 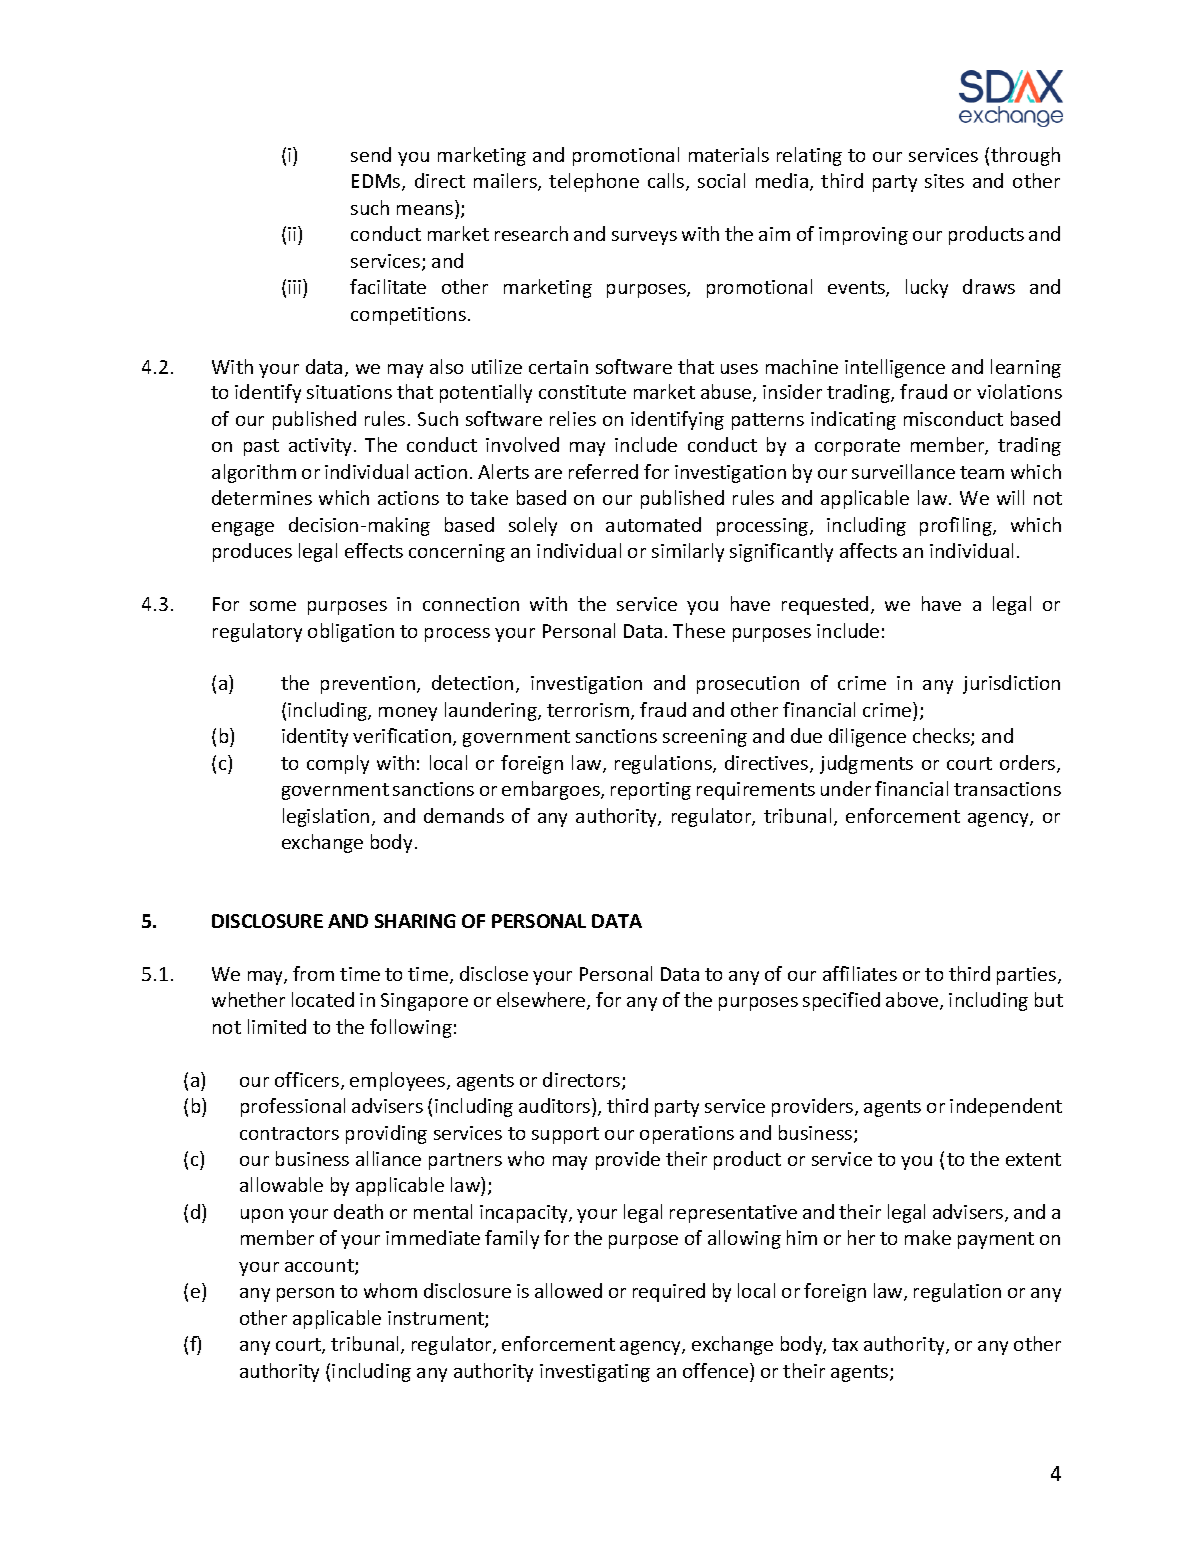 I want to click on referred, so click(x=603, y=471).
